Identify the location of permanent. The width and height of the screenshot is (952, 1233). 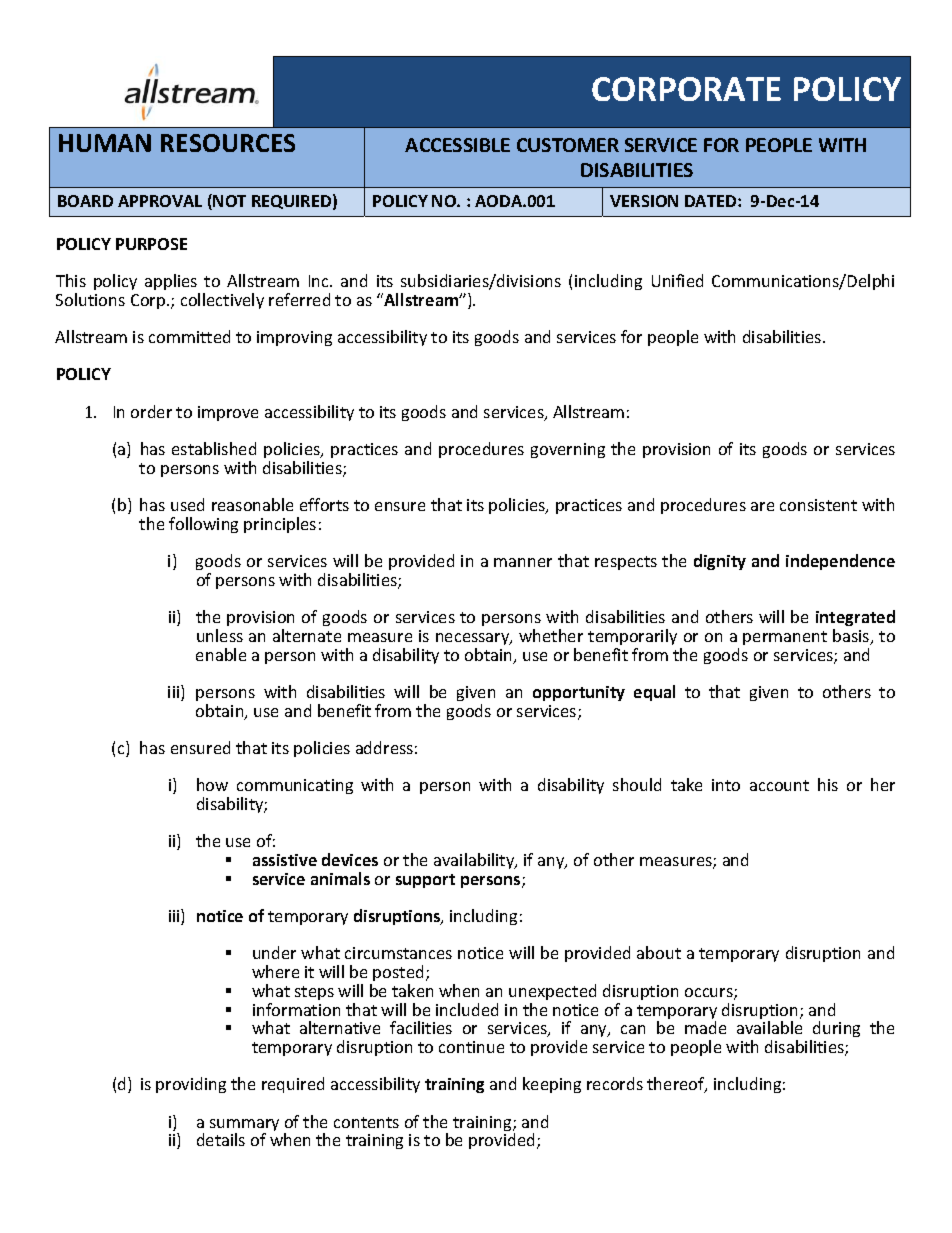
(785, 638).
